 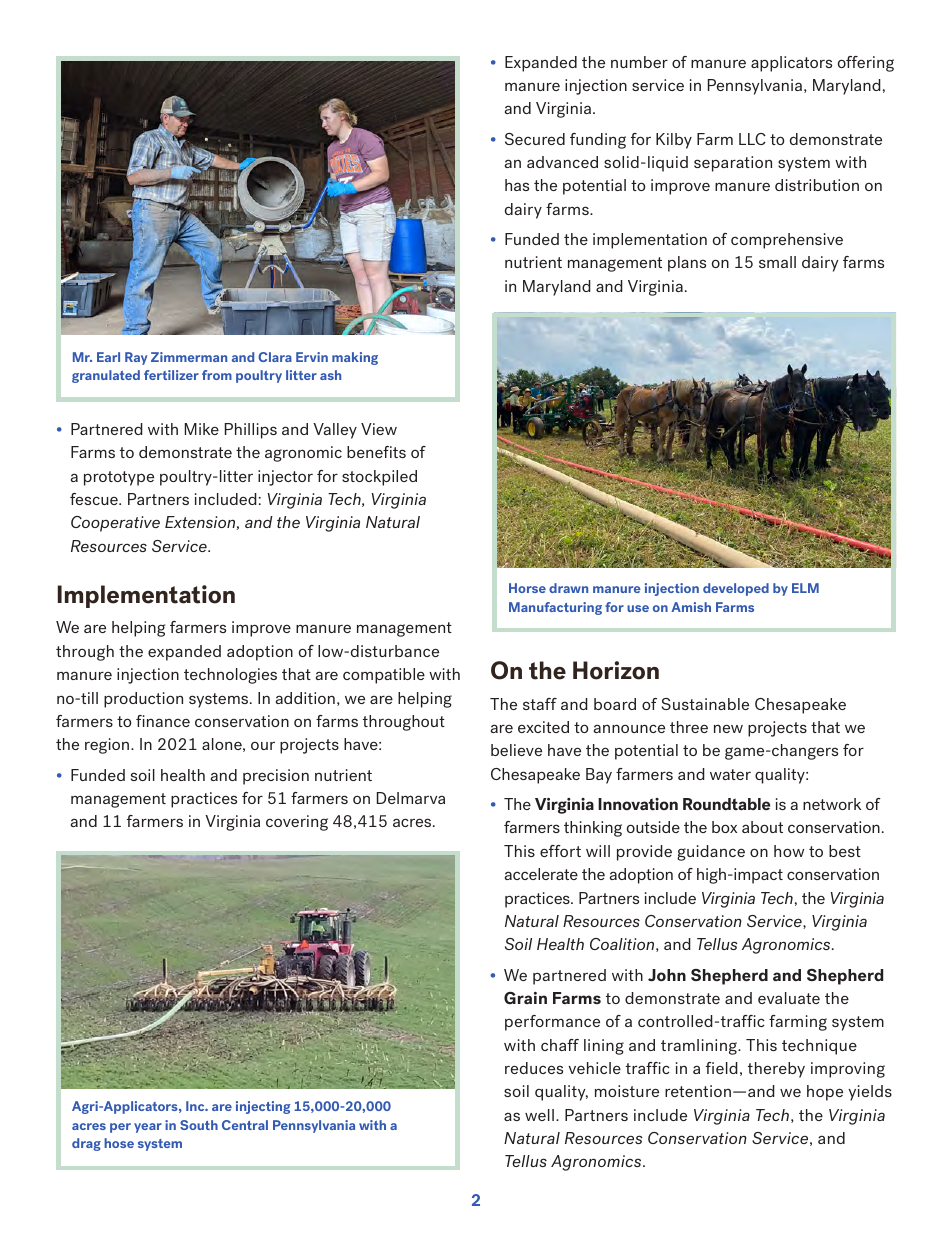 What do you see at coordinates (199, 1125) in the image?
I see `South` at bounding box center [199, 1125].
